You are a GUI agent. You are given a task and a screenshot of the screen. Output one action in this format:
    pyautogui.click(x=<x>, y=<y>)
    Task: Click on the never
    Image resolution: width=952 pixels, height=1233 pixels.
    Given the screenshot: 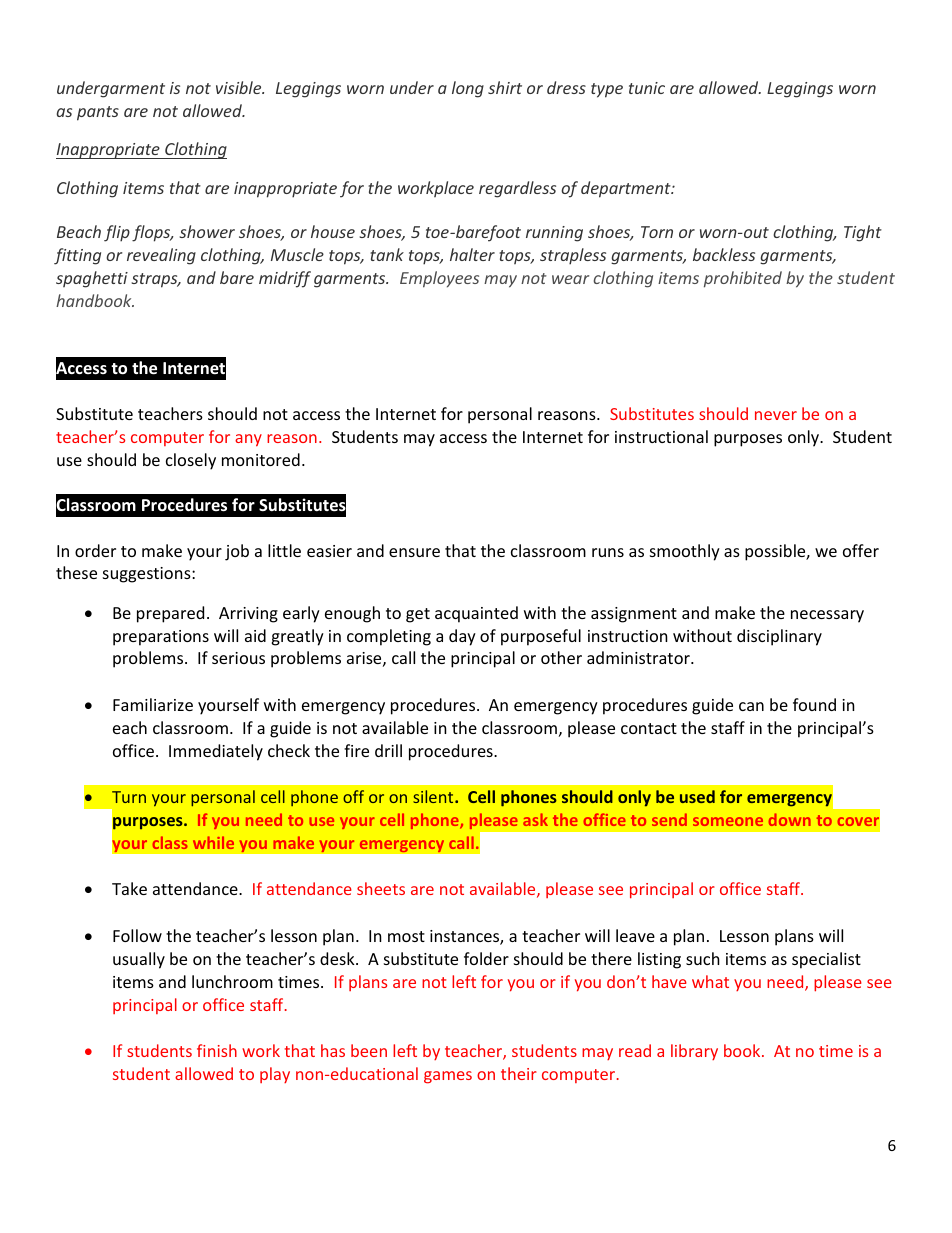 What is the action you would take?
    pyautogui.click(x=776, y=415)
